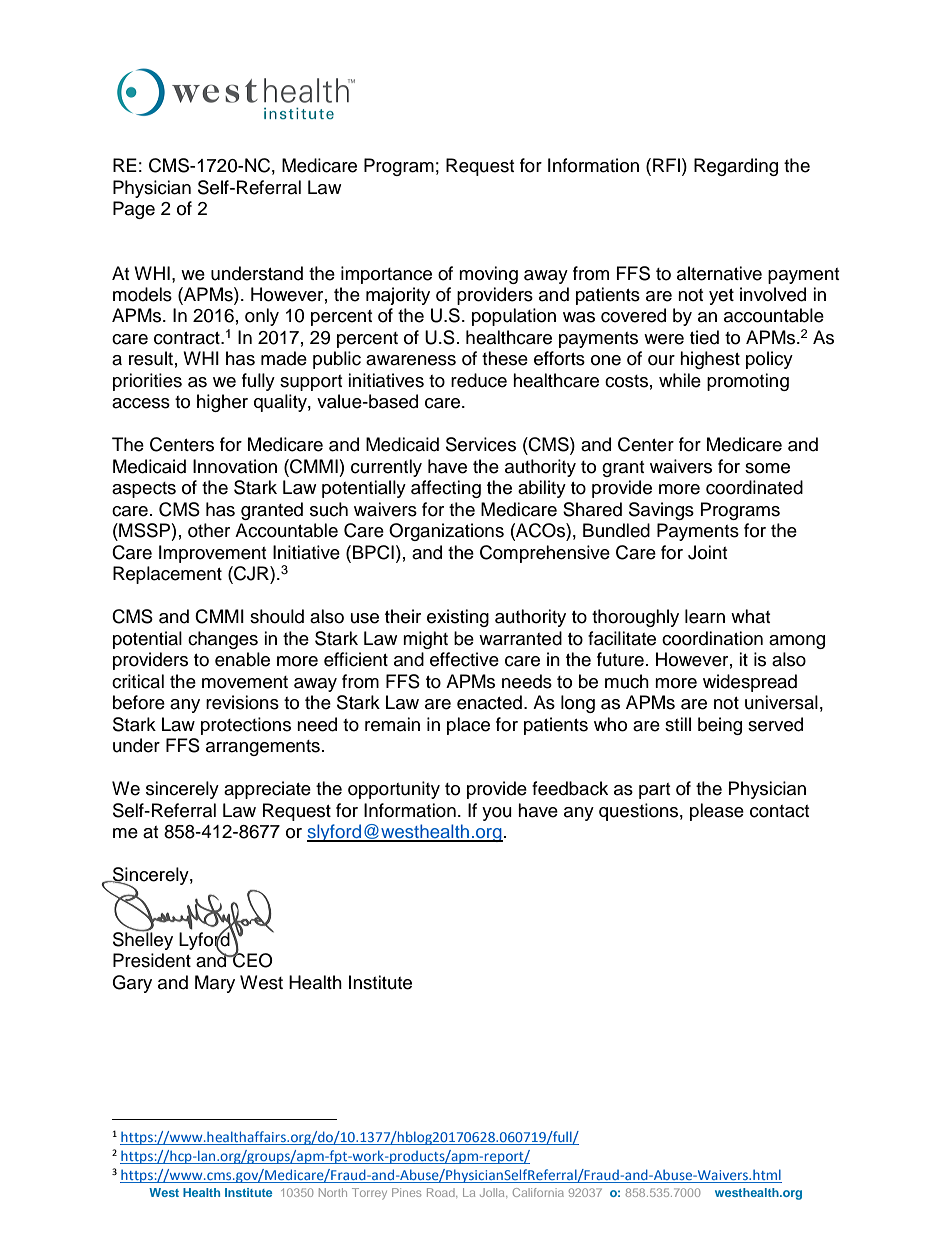 This screenshot has height=1233, width=952. What do you see at coordinates (488, 275) in the screenshot?
I see `moving` at bounding box center [488, 275].
